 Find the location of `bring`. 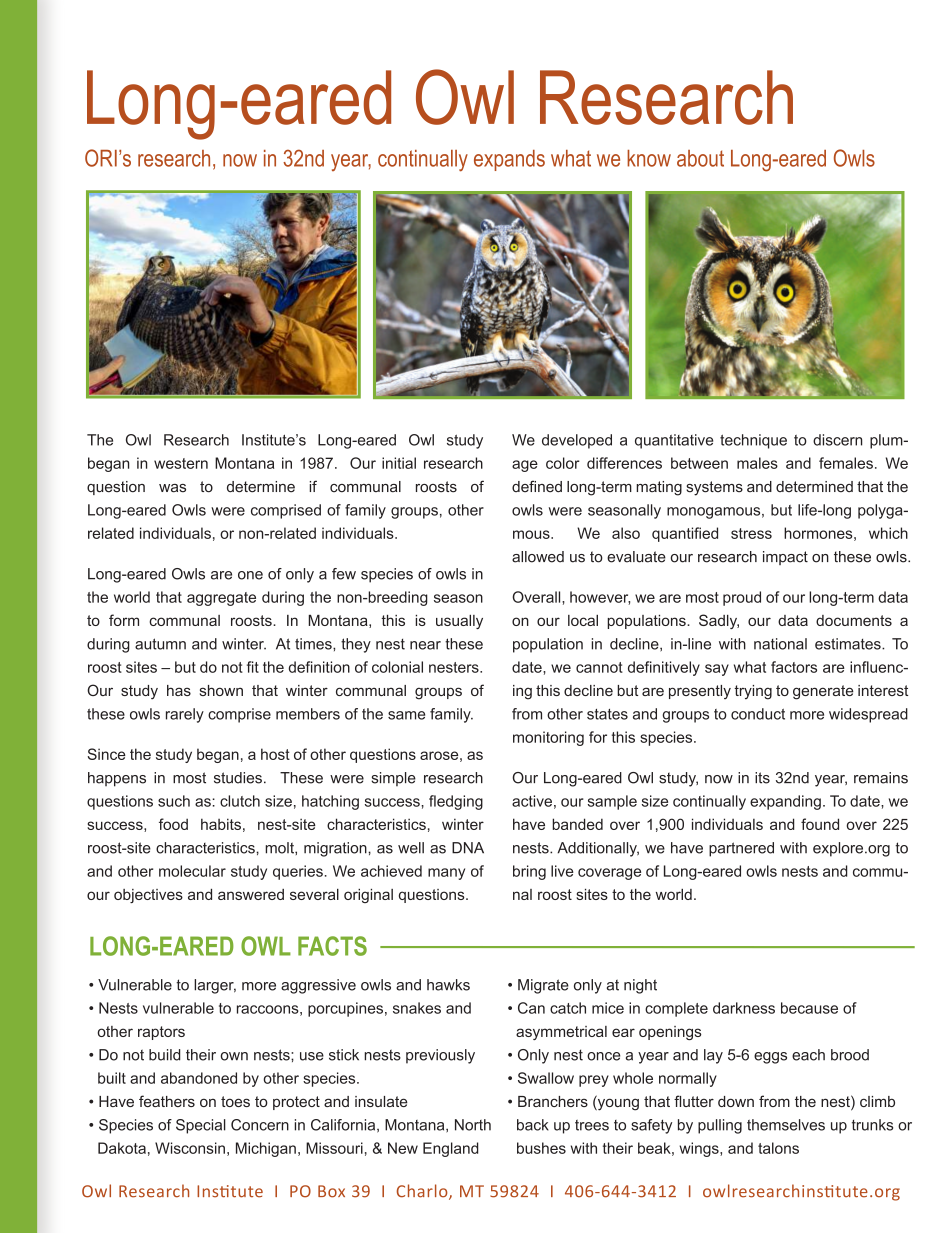

bring is located at coordinates (529, 872).
